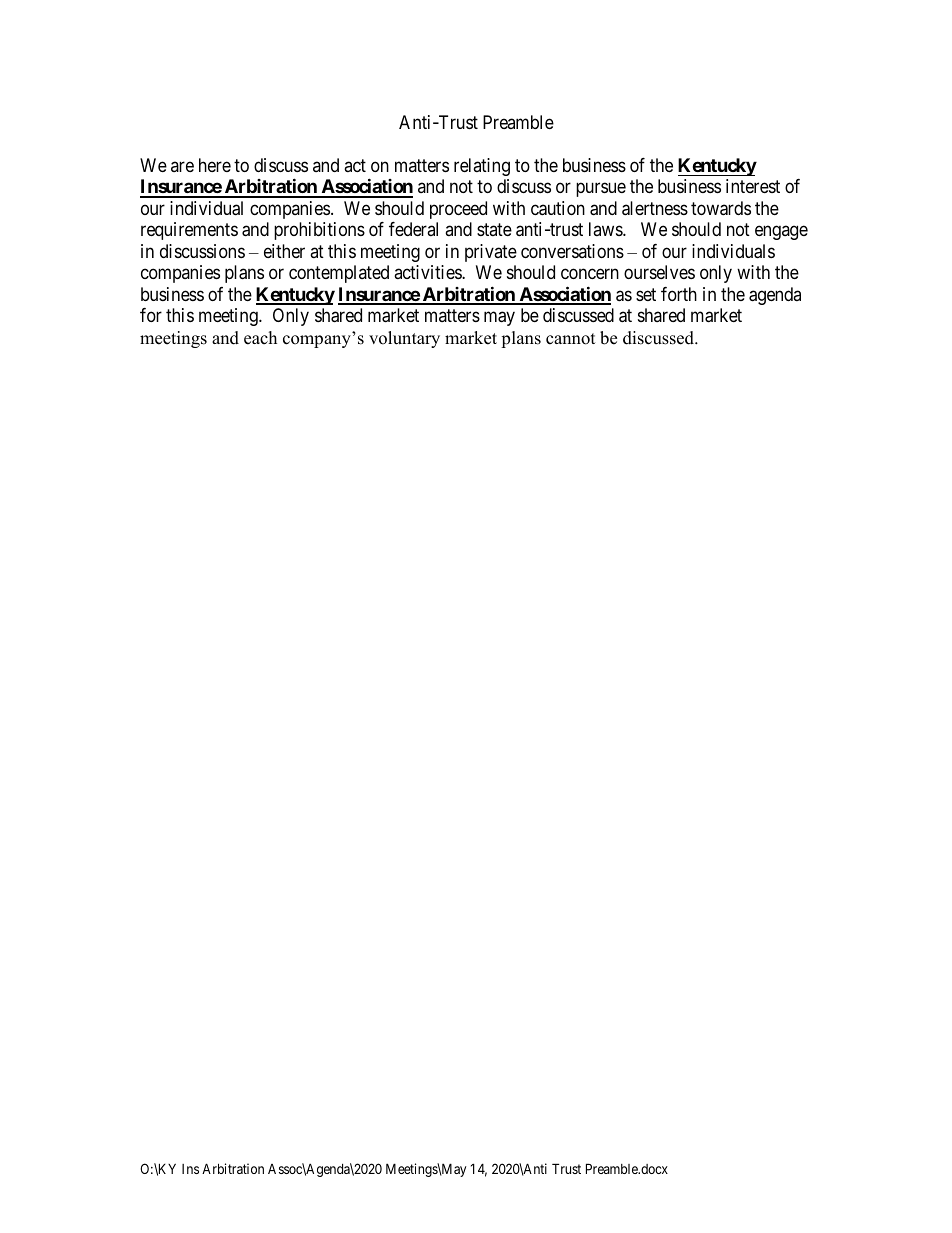  I want to click on conversations, so click(572, 251).
